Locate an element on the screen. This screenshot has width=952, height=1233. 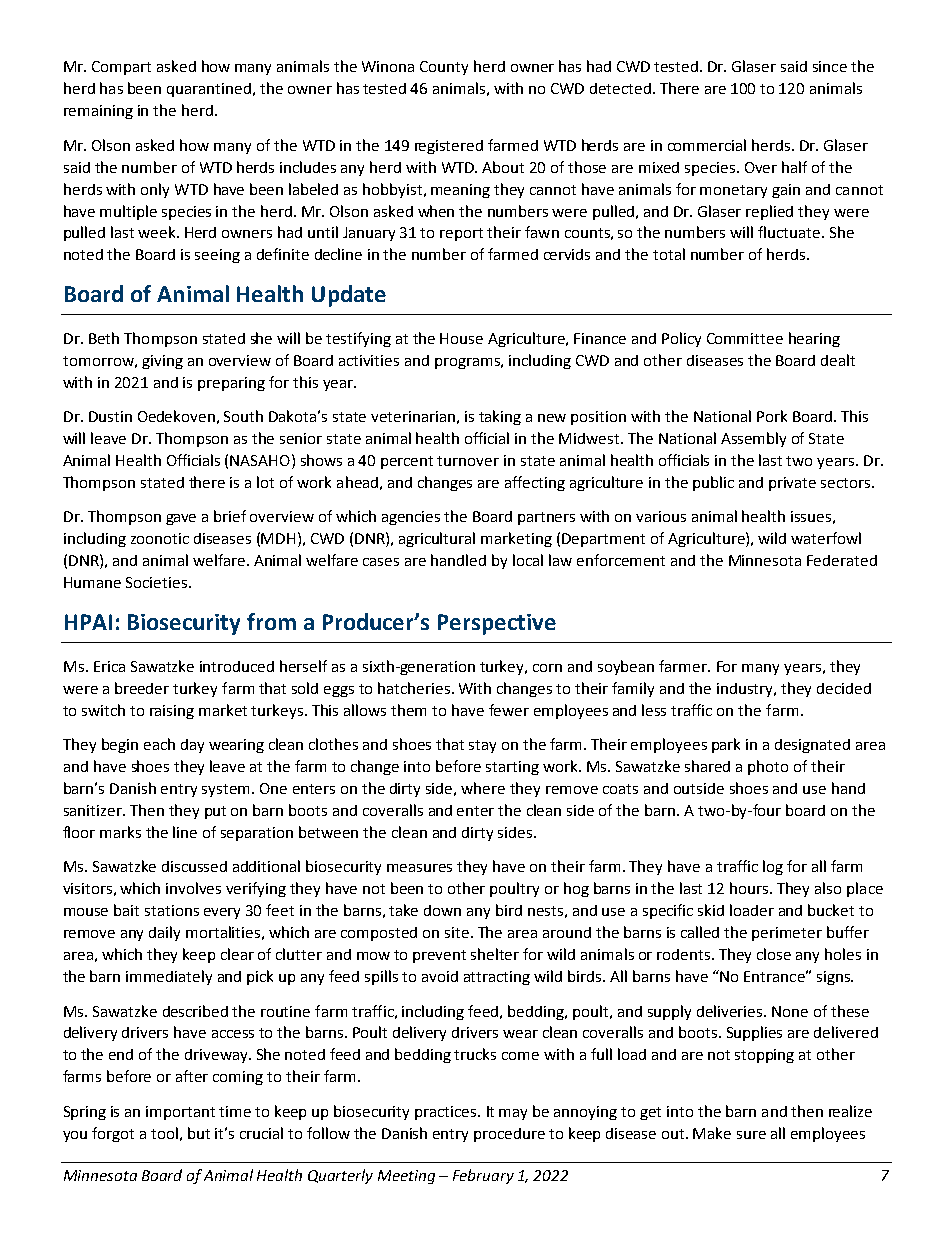
Societies is located at coordinates (156, 582).
